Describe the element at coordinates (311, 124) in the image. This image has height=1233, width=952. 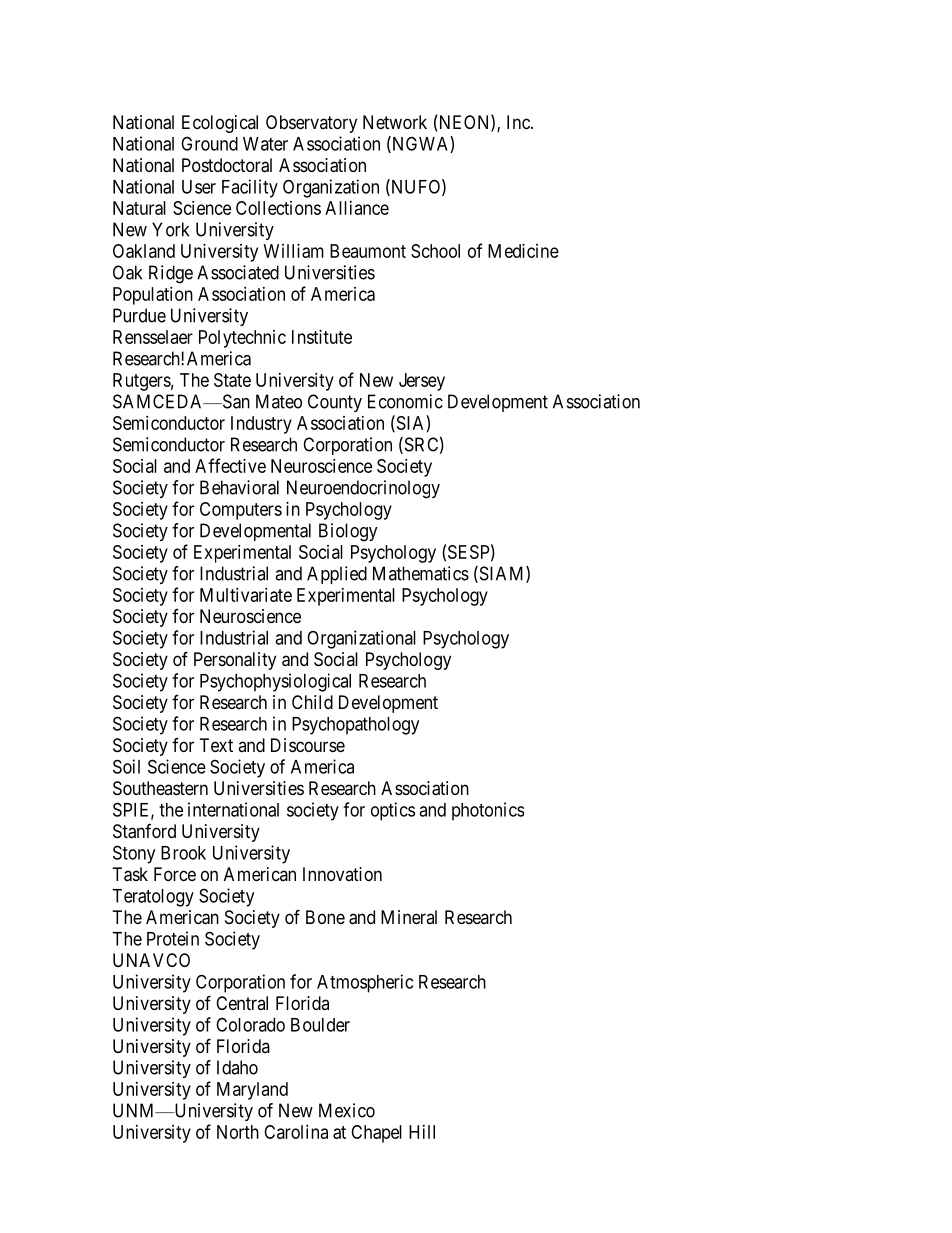
I see `Observatory` at that location.
